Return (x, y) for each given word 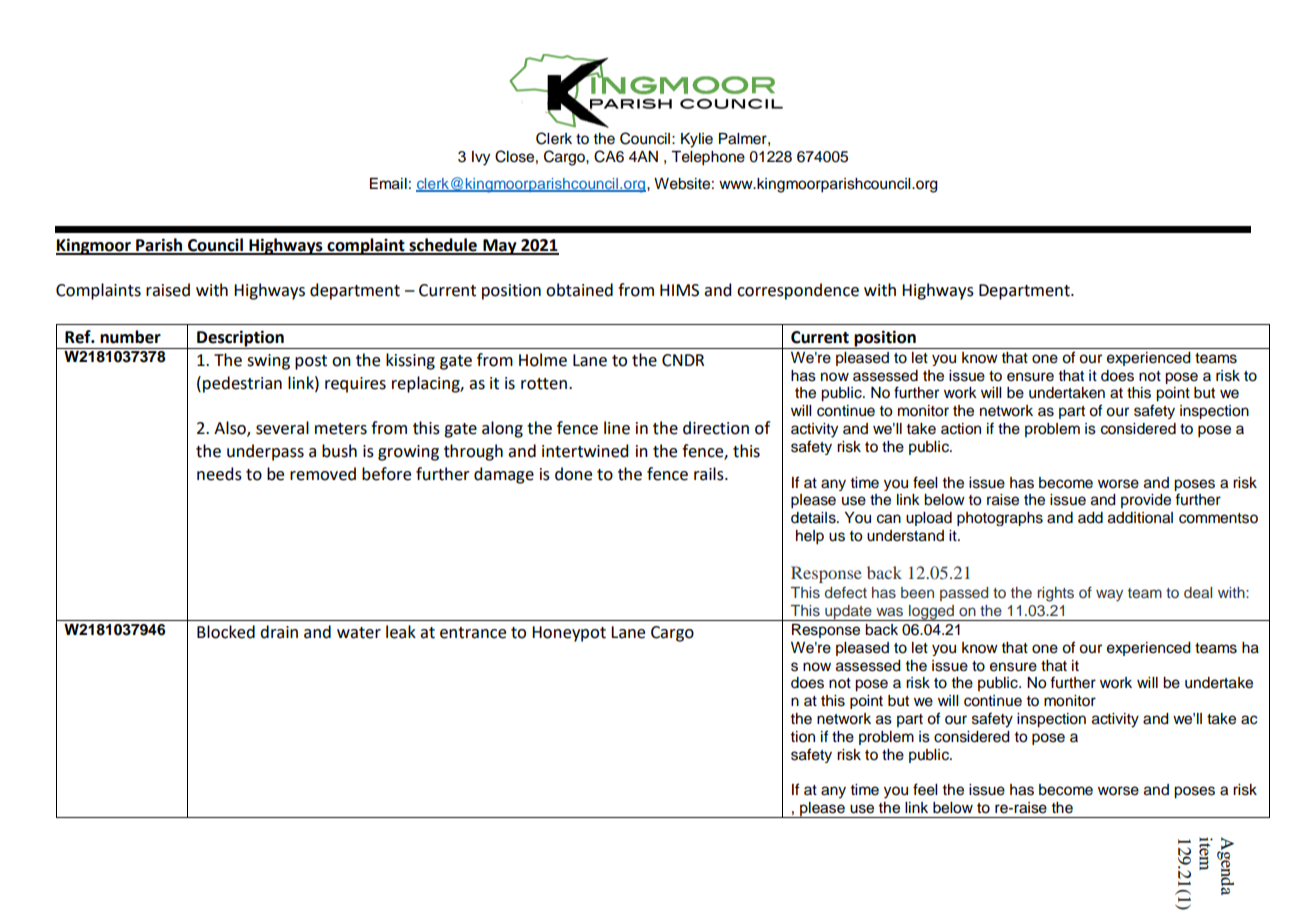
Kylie (697, 140)
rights (1056, 594)
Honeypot (569, 634)
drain (279, 632)
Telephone (708, 158)
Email (388, 184)
